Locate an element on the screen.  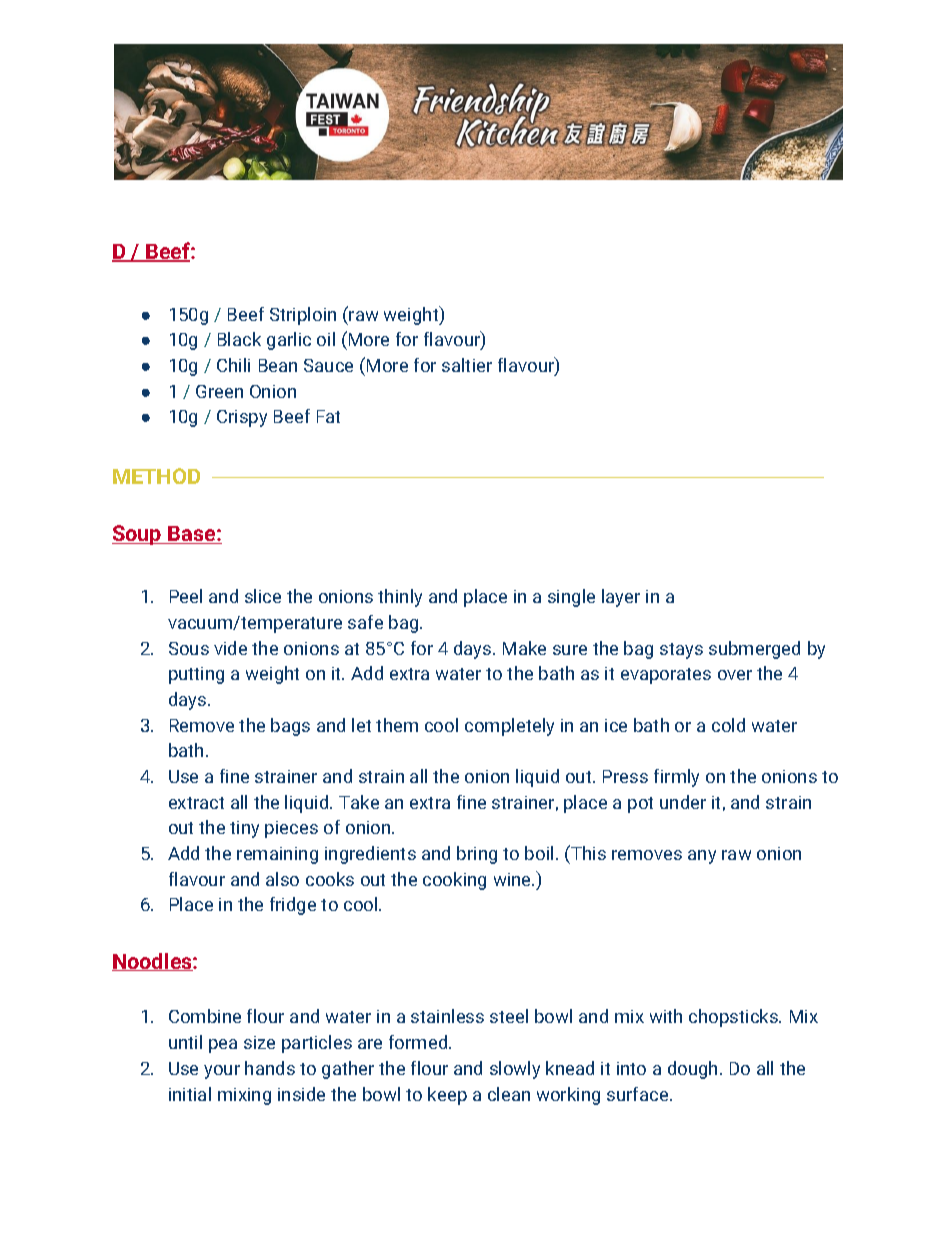
your is located at coordinates (222, 1072).
